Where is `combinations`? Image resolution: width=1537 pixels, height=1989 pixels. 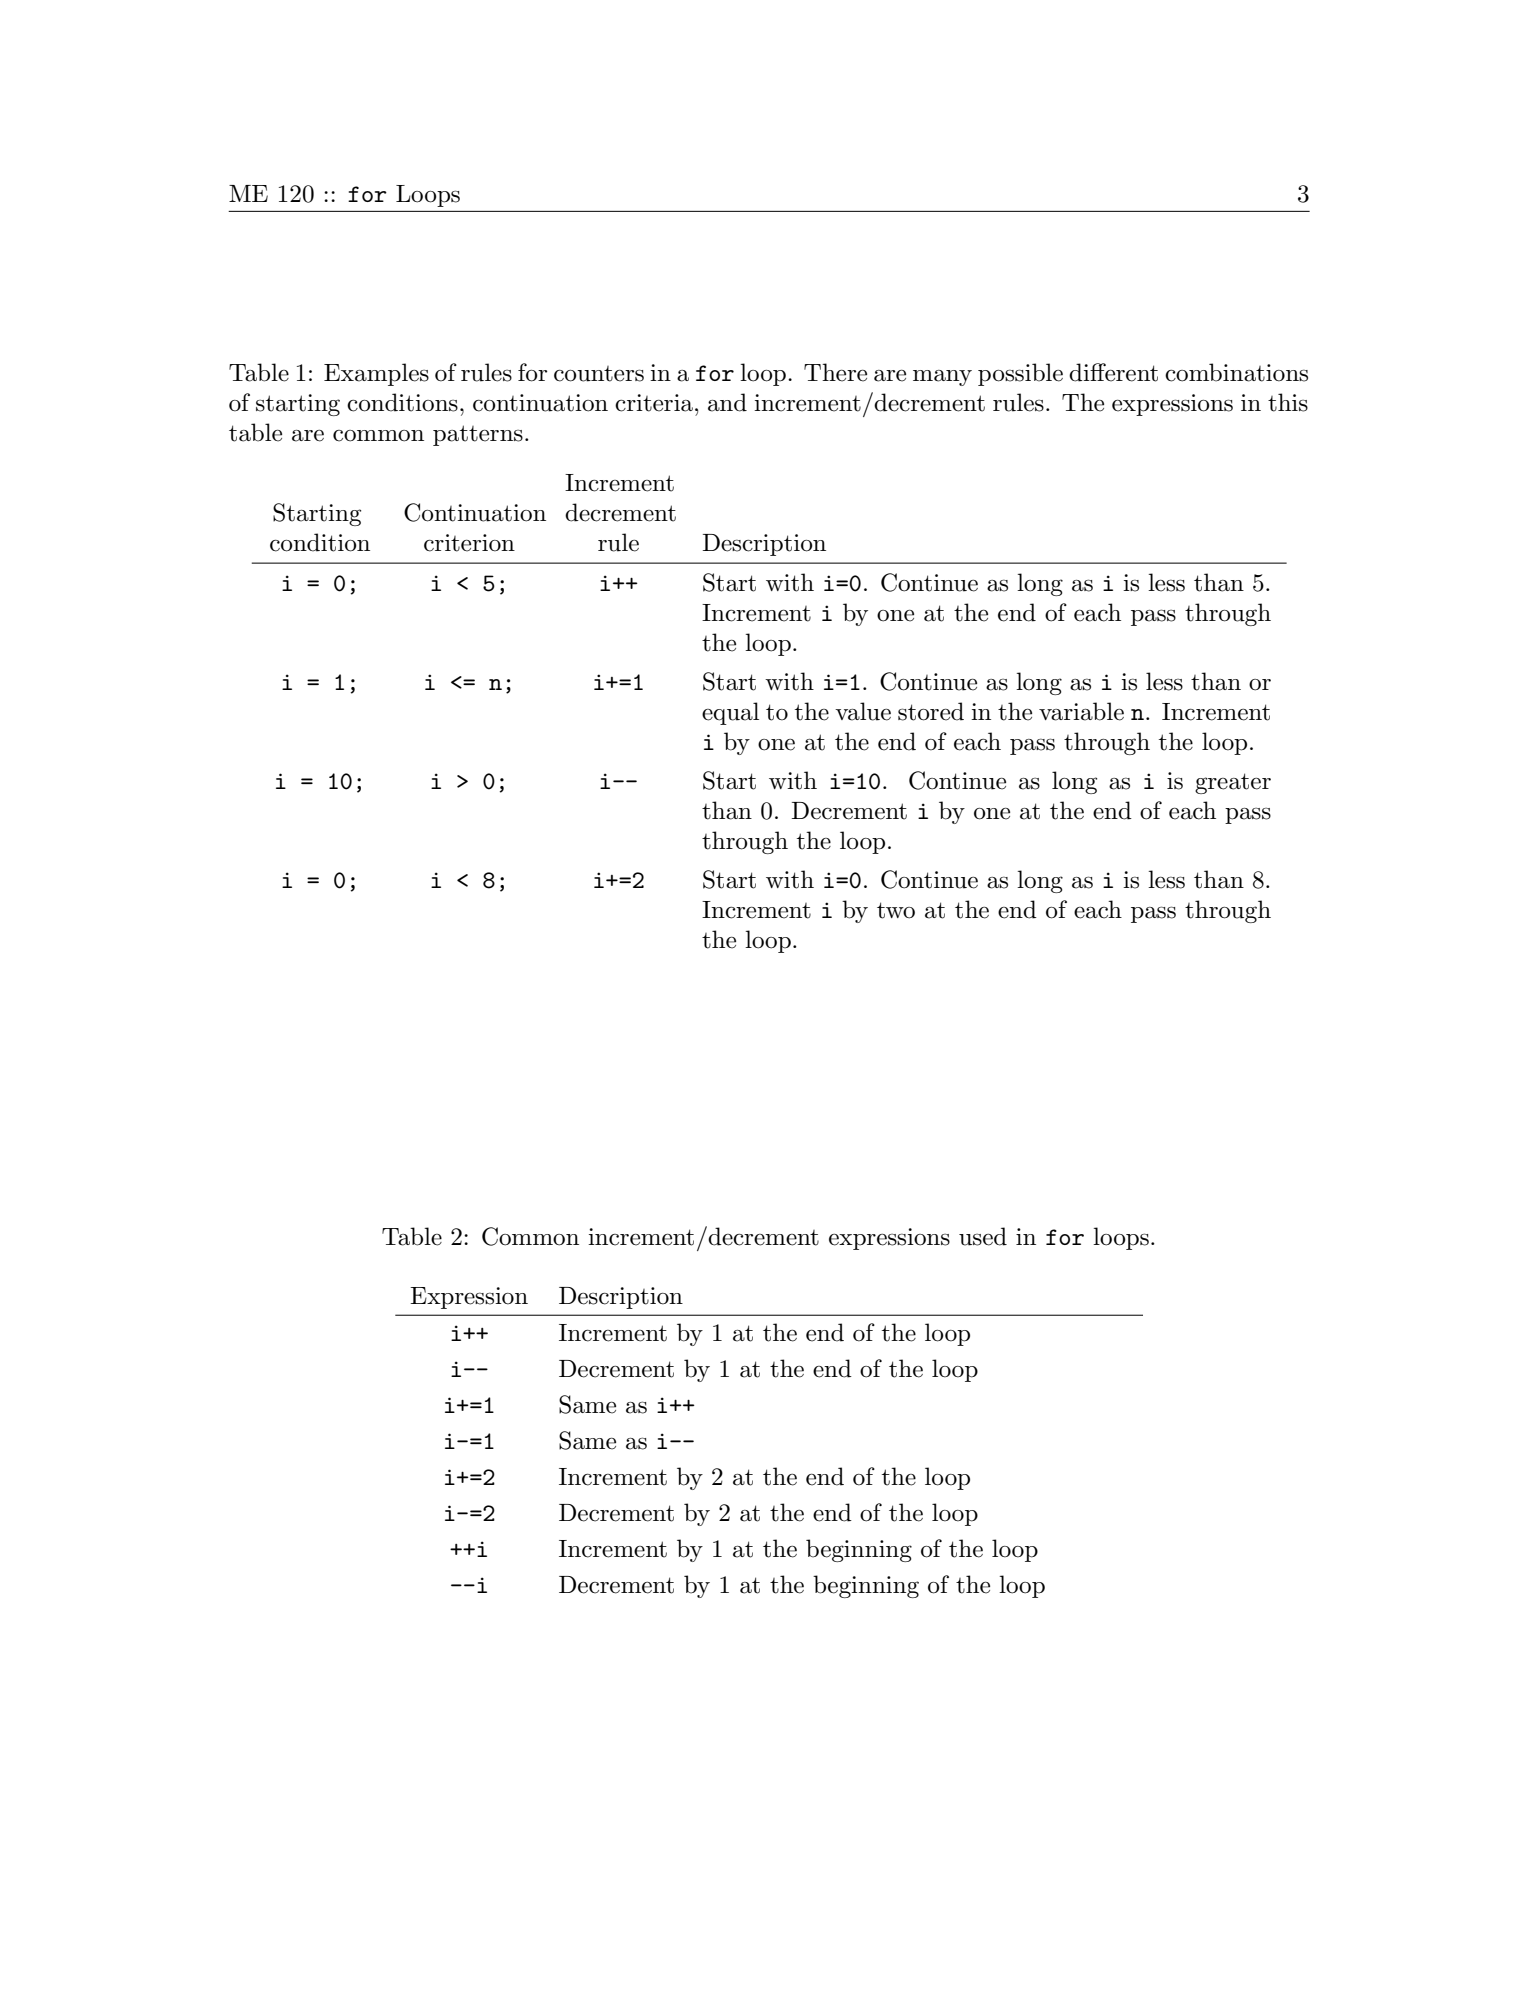 combinations is located at coordinates (1236, 372).
